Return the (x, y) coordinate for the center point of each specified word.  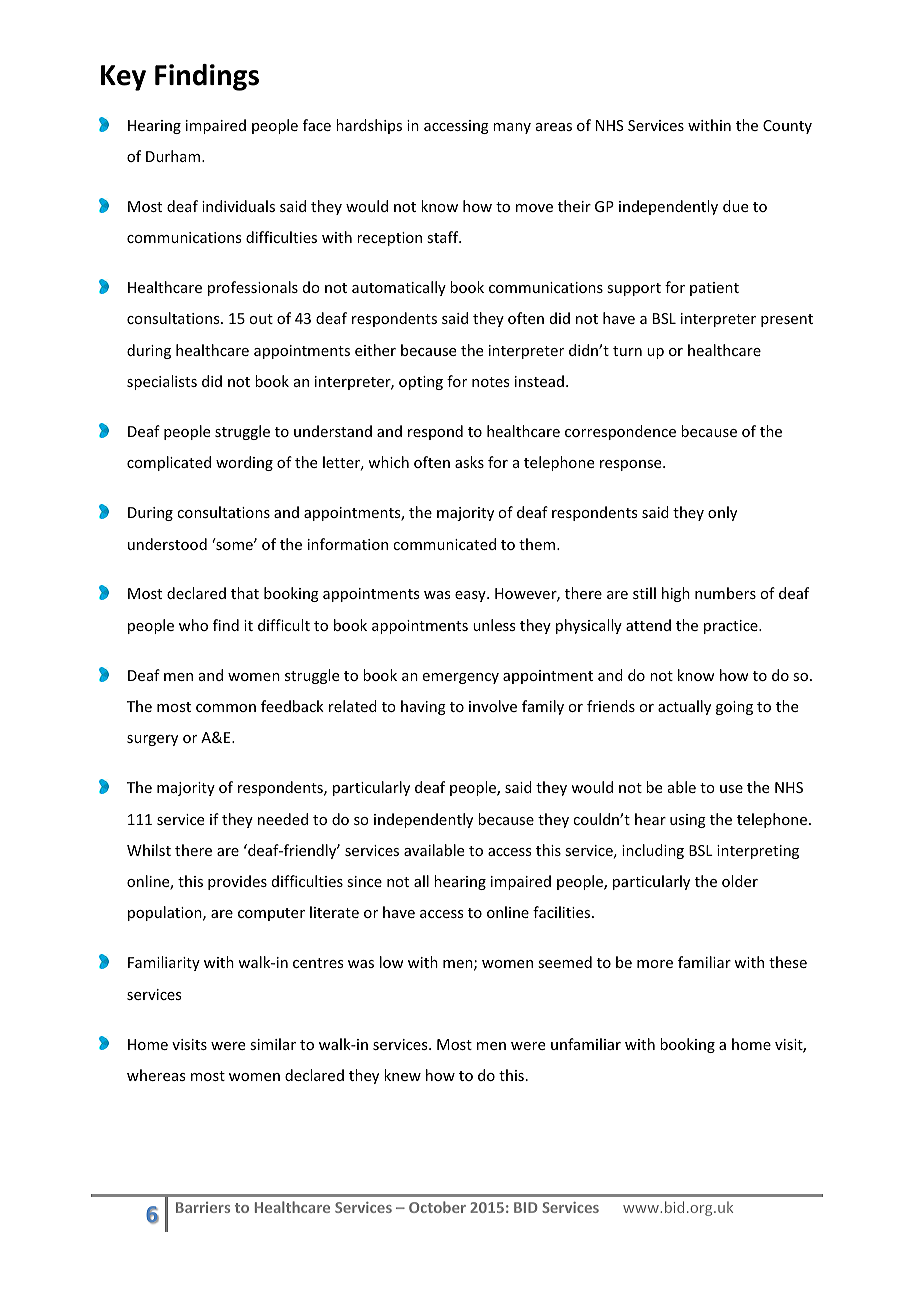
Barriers (203, 1207)
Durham (174, 156)
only (722, 513)
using (688, 821)
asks (469, 462)
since (364, 881)
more (655, 964)
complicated (169, 463)
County (787, 127)
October (437, 1207)
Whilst (149, 850)
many (512, 128)
